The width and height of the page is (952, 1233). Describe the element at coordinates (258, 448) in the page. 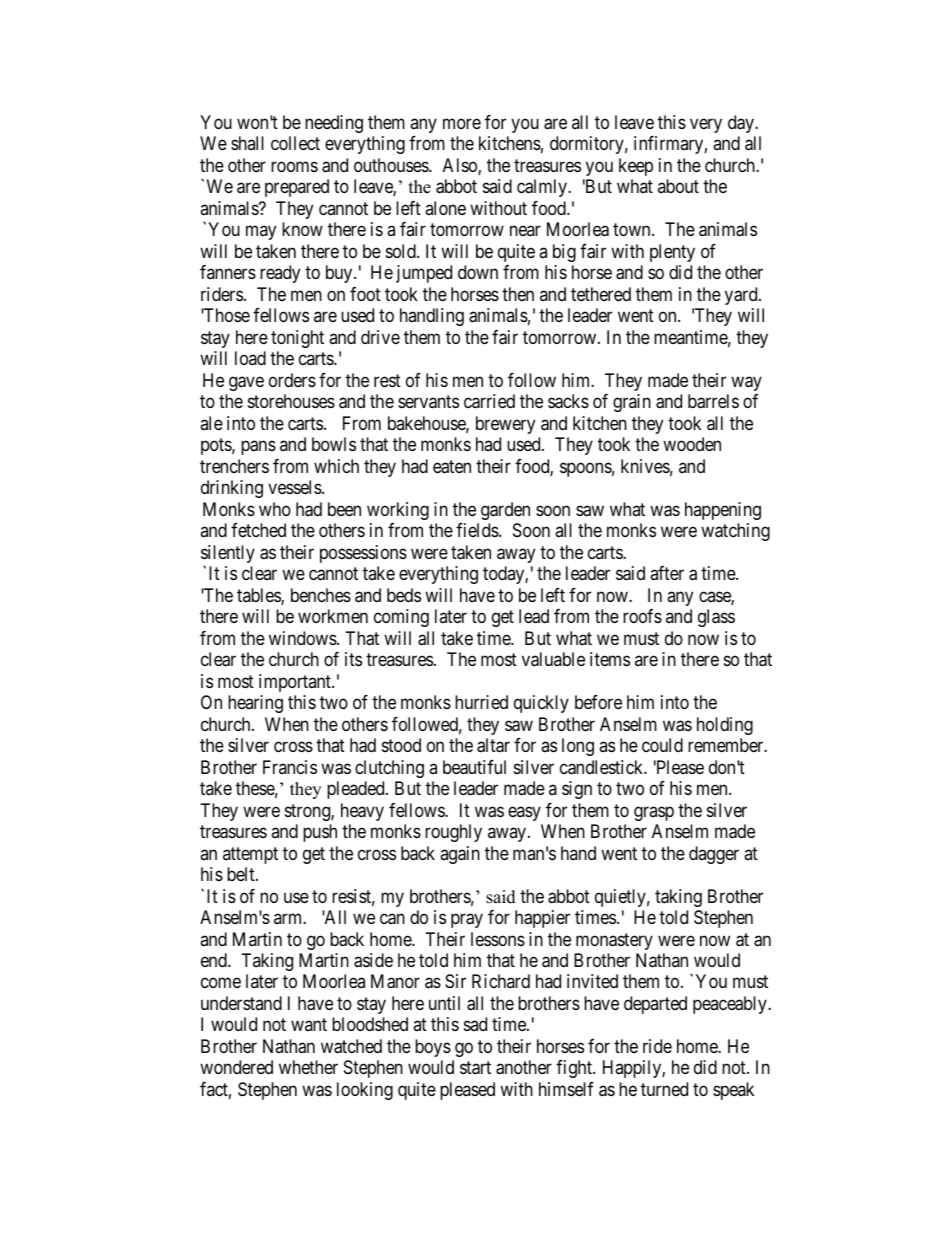

I see `pans` at that location.
